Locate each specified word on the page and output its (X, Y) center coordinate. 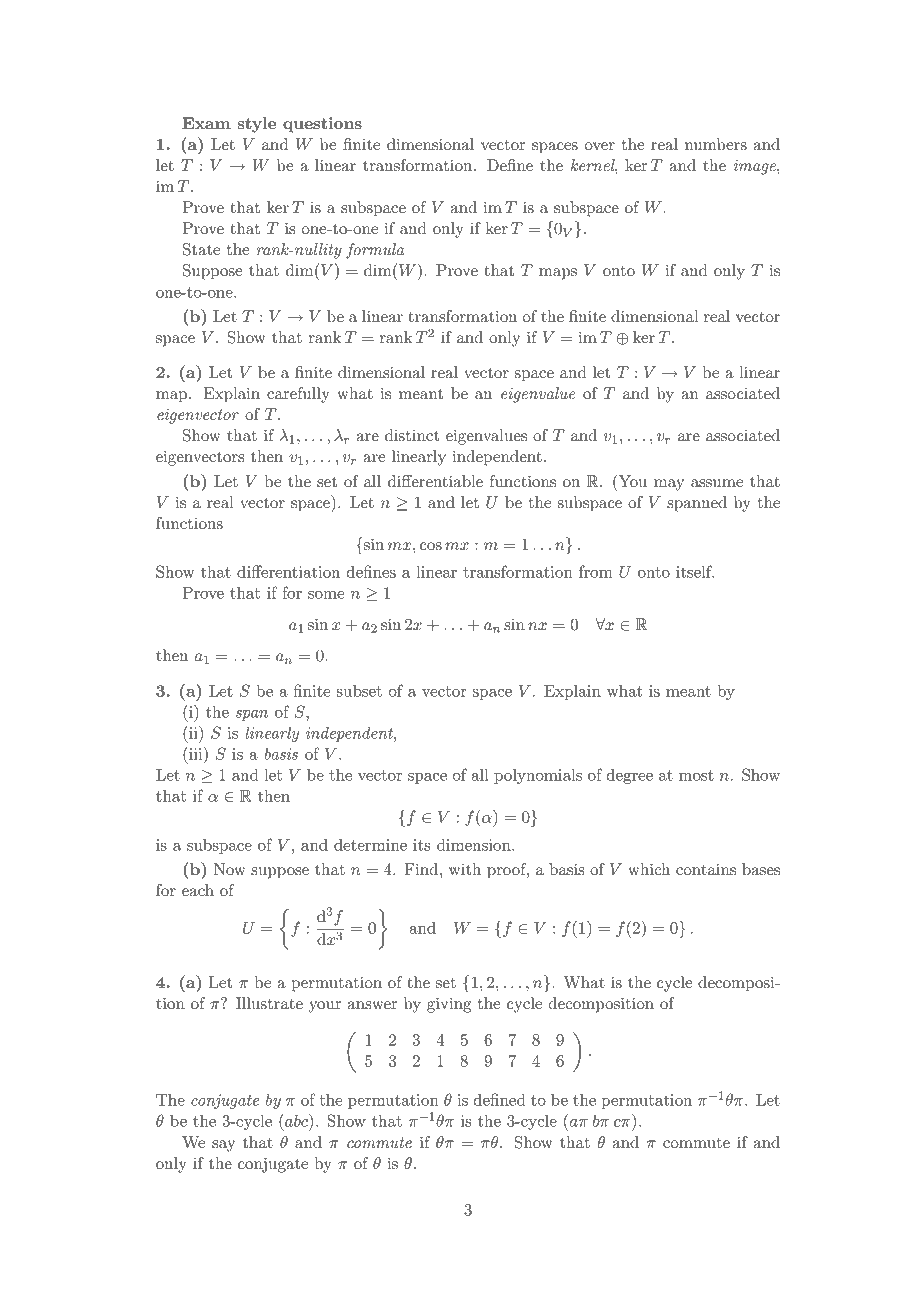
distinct (412, 435)
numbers (716, 144)
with (465, 869)
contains (706, 869)
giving (449, 1005)
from (596, 571)
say (223, 1146)
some (326, 595)
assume (717, 483)
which (649, 869)
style (256, 125)
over (600, 146)
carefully (298, 395)
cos (431, 546)
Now (230, 869)
